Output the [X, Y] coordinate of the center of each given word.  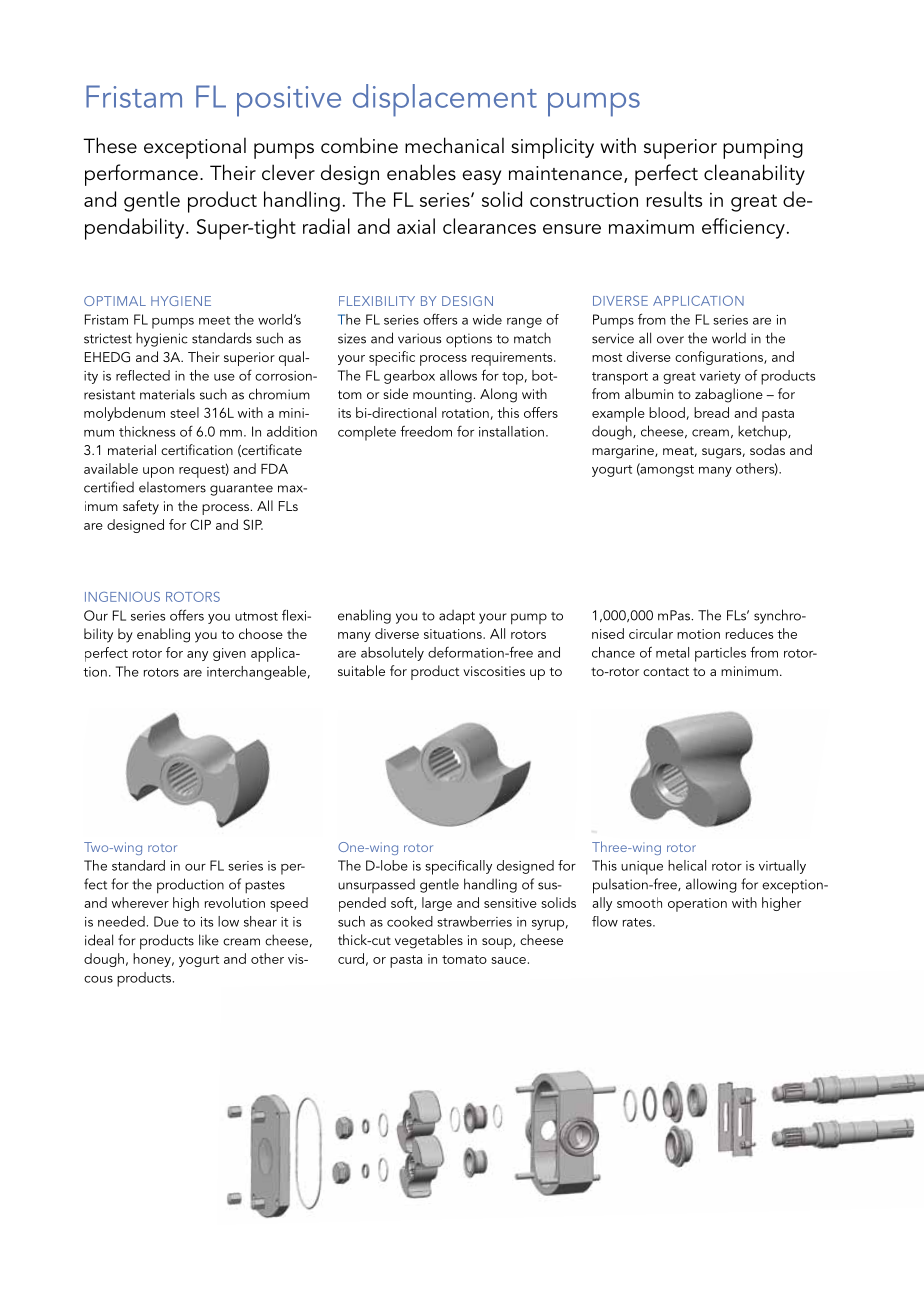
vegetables [429, 941]
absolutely [392, 654]
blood [667, 412]
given [229, 654]
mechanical [454, 145]
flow [605, 921]
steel [184, 412]
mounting [442, 396]
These [110, 145]
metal [672, 652]
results [674, 199]
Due [166, 921]
